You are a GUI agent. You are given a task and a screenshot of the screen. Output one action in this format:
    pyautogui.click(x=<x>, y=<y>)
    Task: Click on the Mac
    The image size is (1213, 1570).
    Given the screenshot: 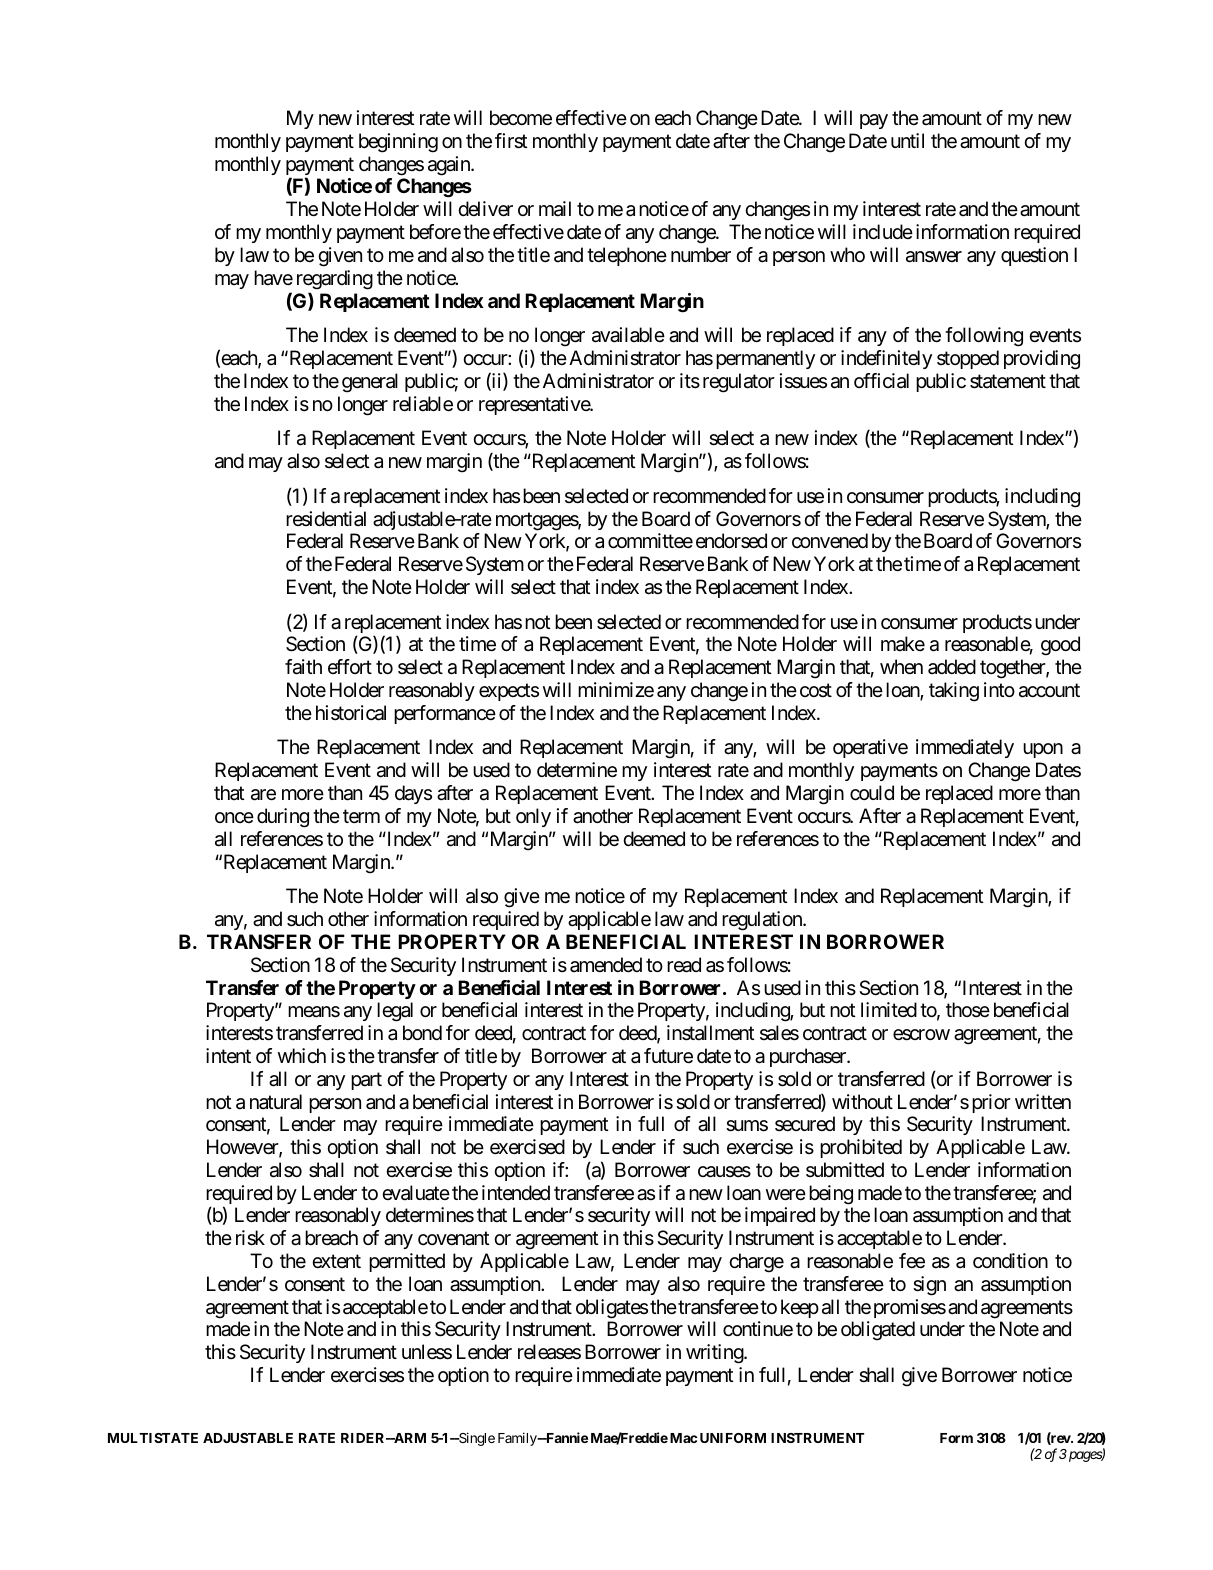 What is the action you would take?
    pyautogui.click(x=683, y=1438)
